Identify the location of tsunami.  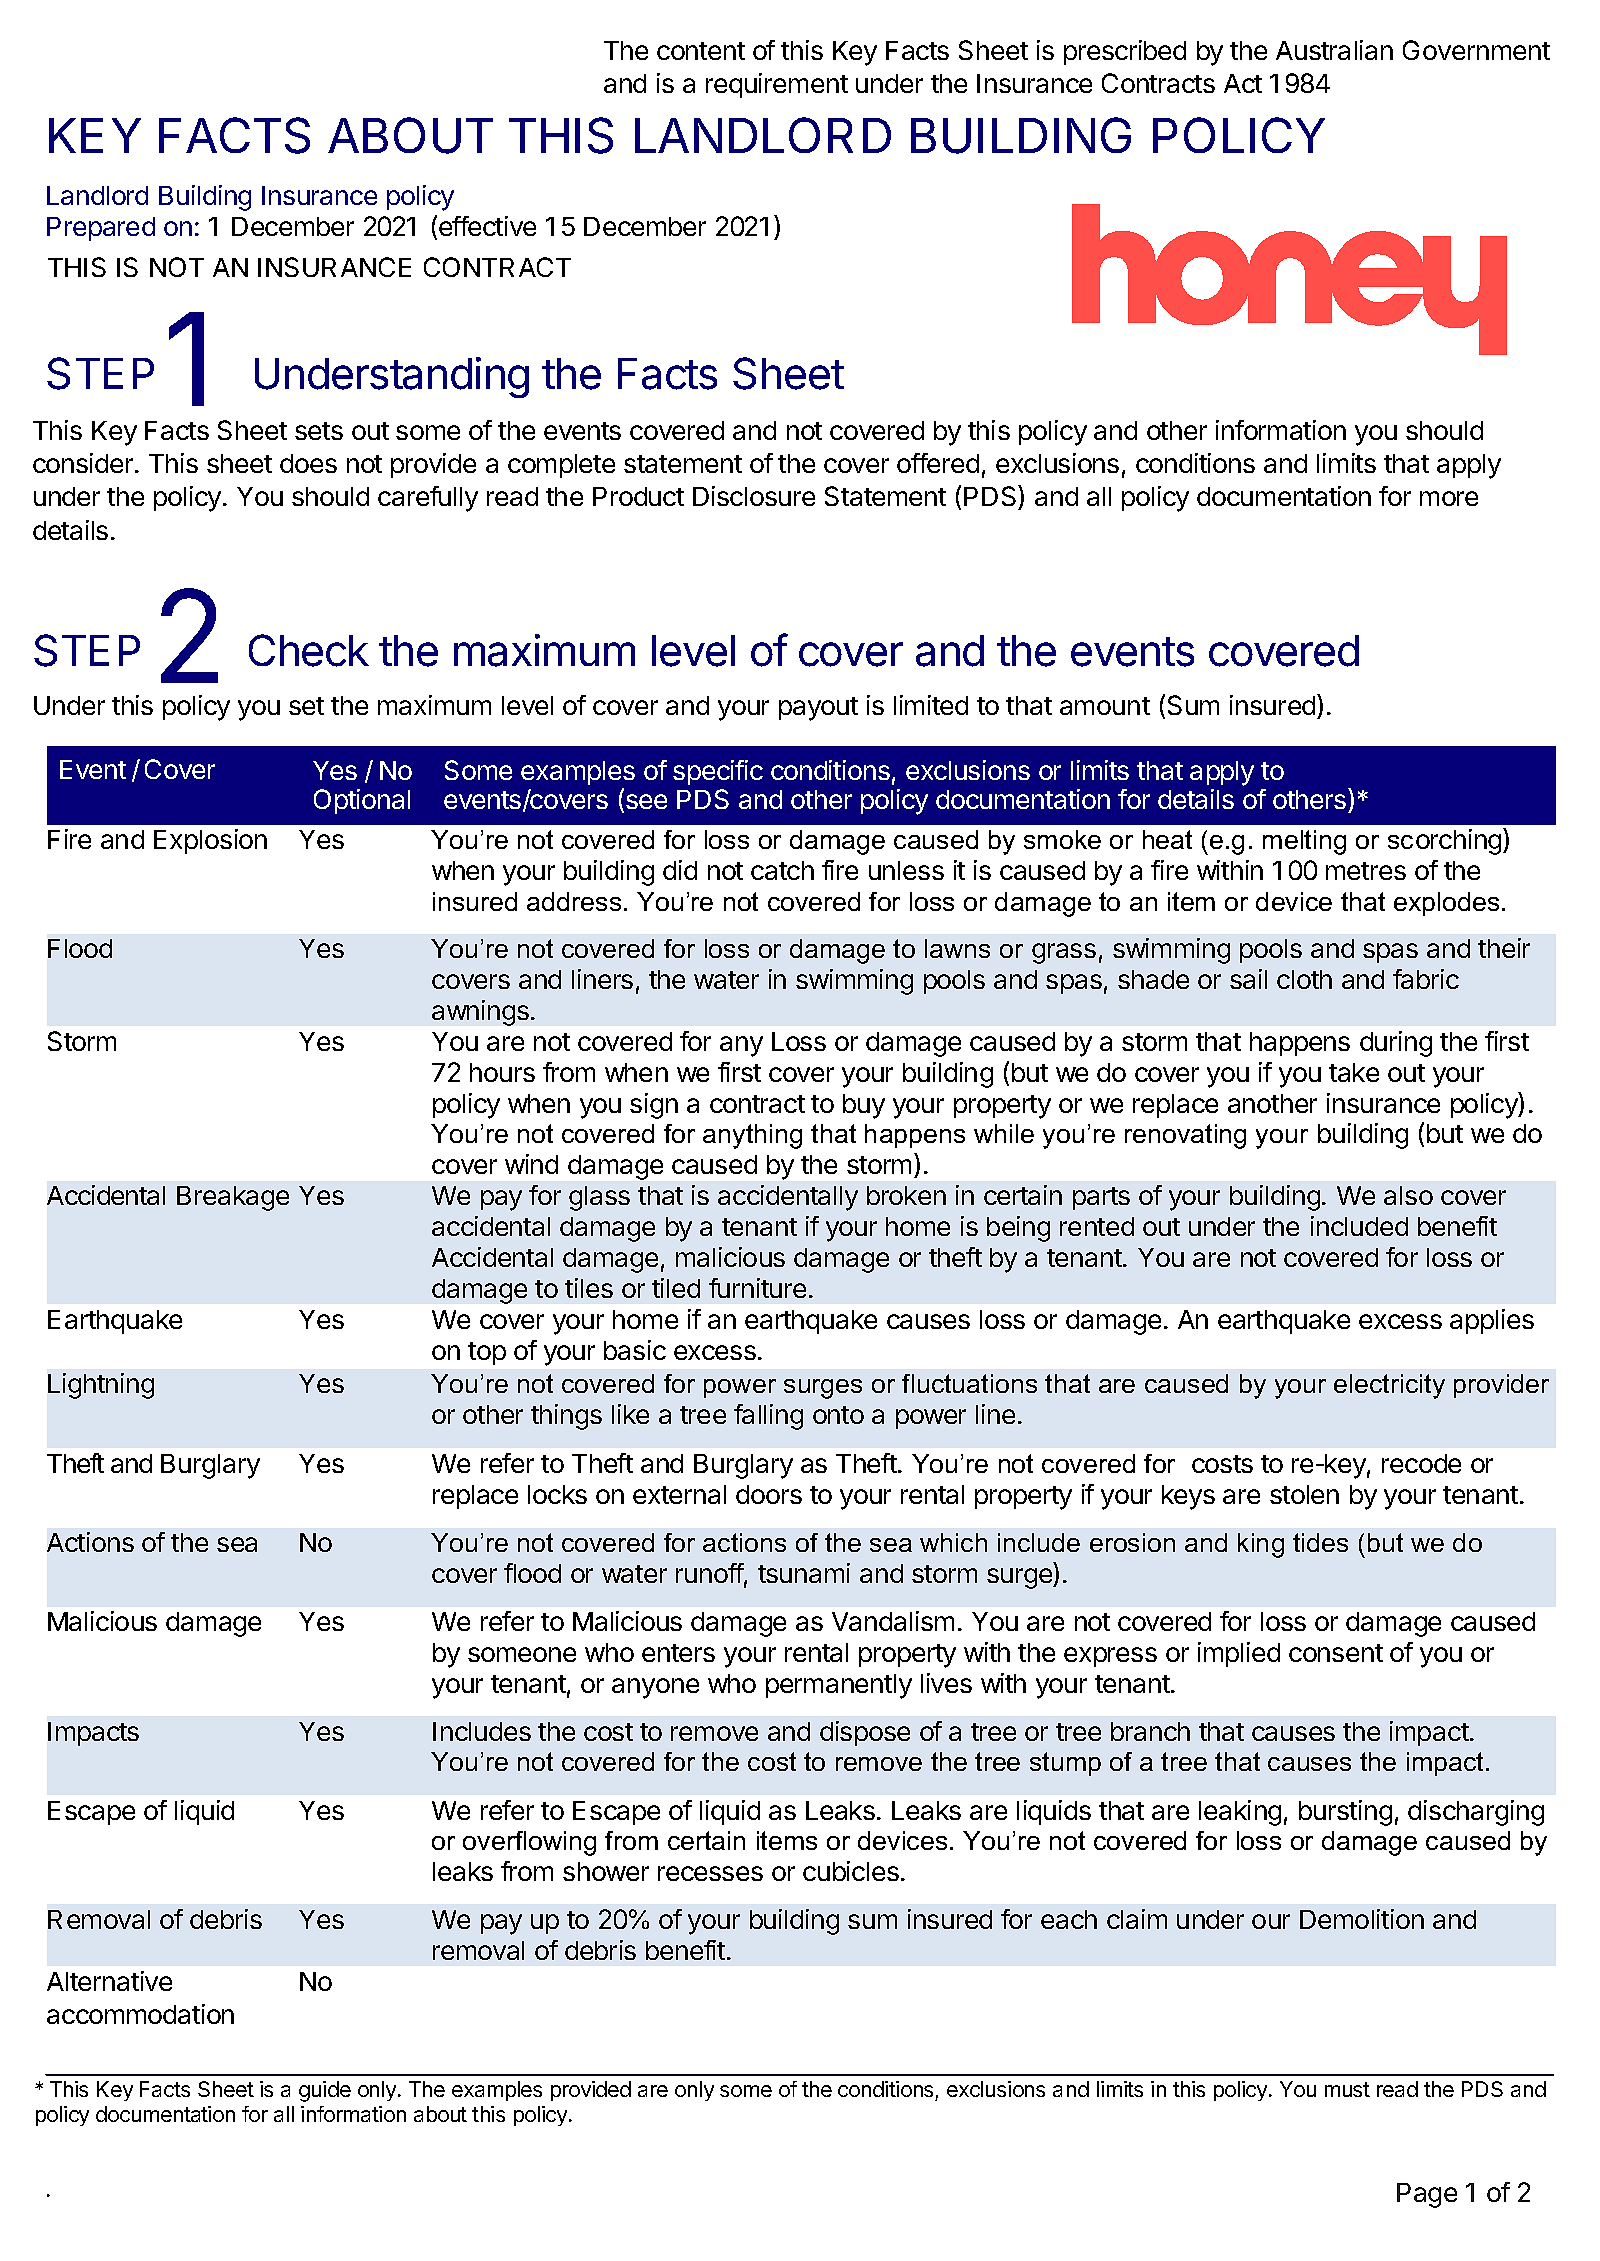
(804, 1573).
